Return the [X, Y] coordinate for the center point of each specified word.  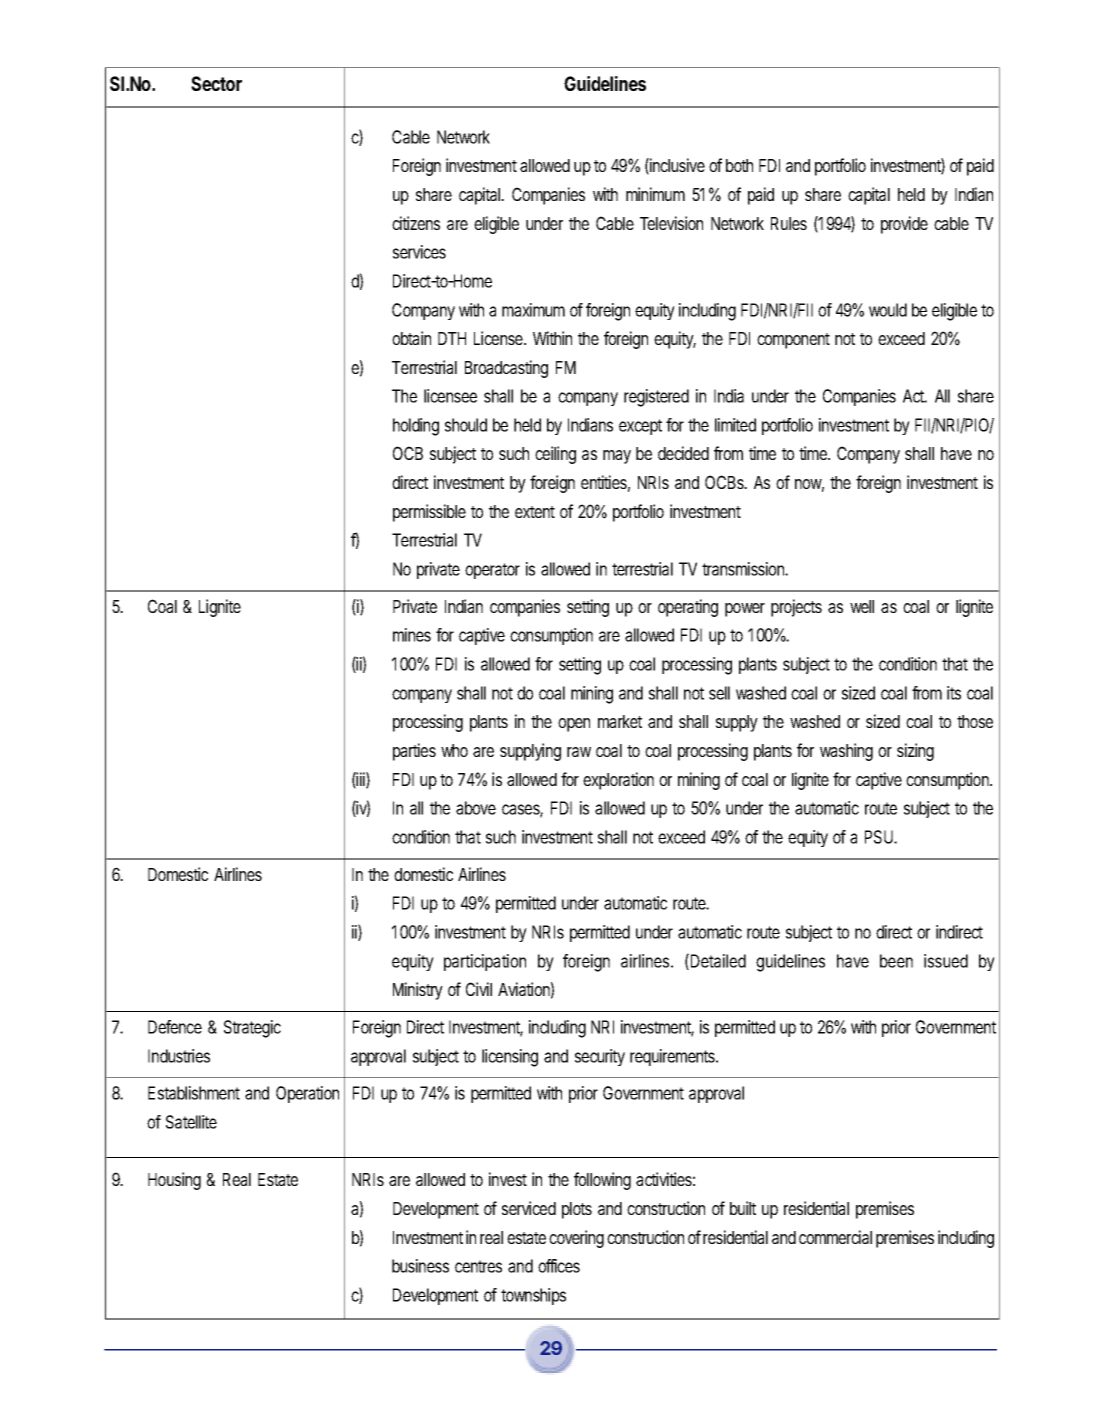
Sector [216, 83]
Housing [174, 1181]
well [862, 606]
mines [412, 635]
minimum [655, 194]
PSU [880, 837]
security [600, 1057]
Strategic [252, 1029]
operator [492, 571]
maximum [533, 310]
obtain [411, 338]
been [896, 961]
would [888, 310]
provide [904, 225]
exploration [618, 781]
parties [414, 752]
